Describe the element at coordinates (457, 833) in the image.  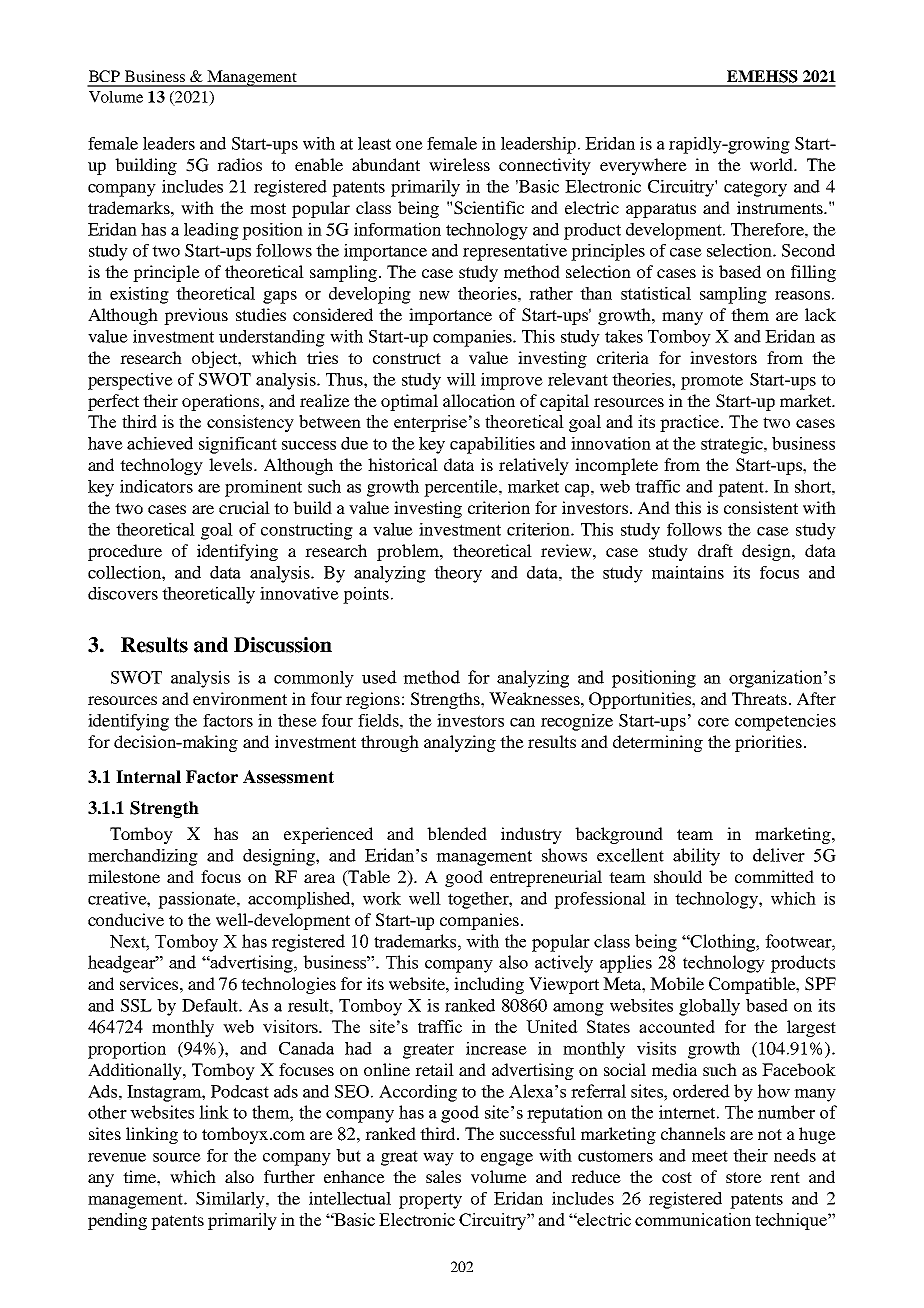
I see `blended` at that location.
